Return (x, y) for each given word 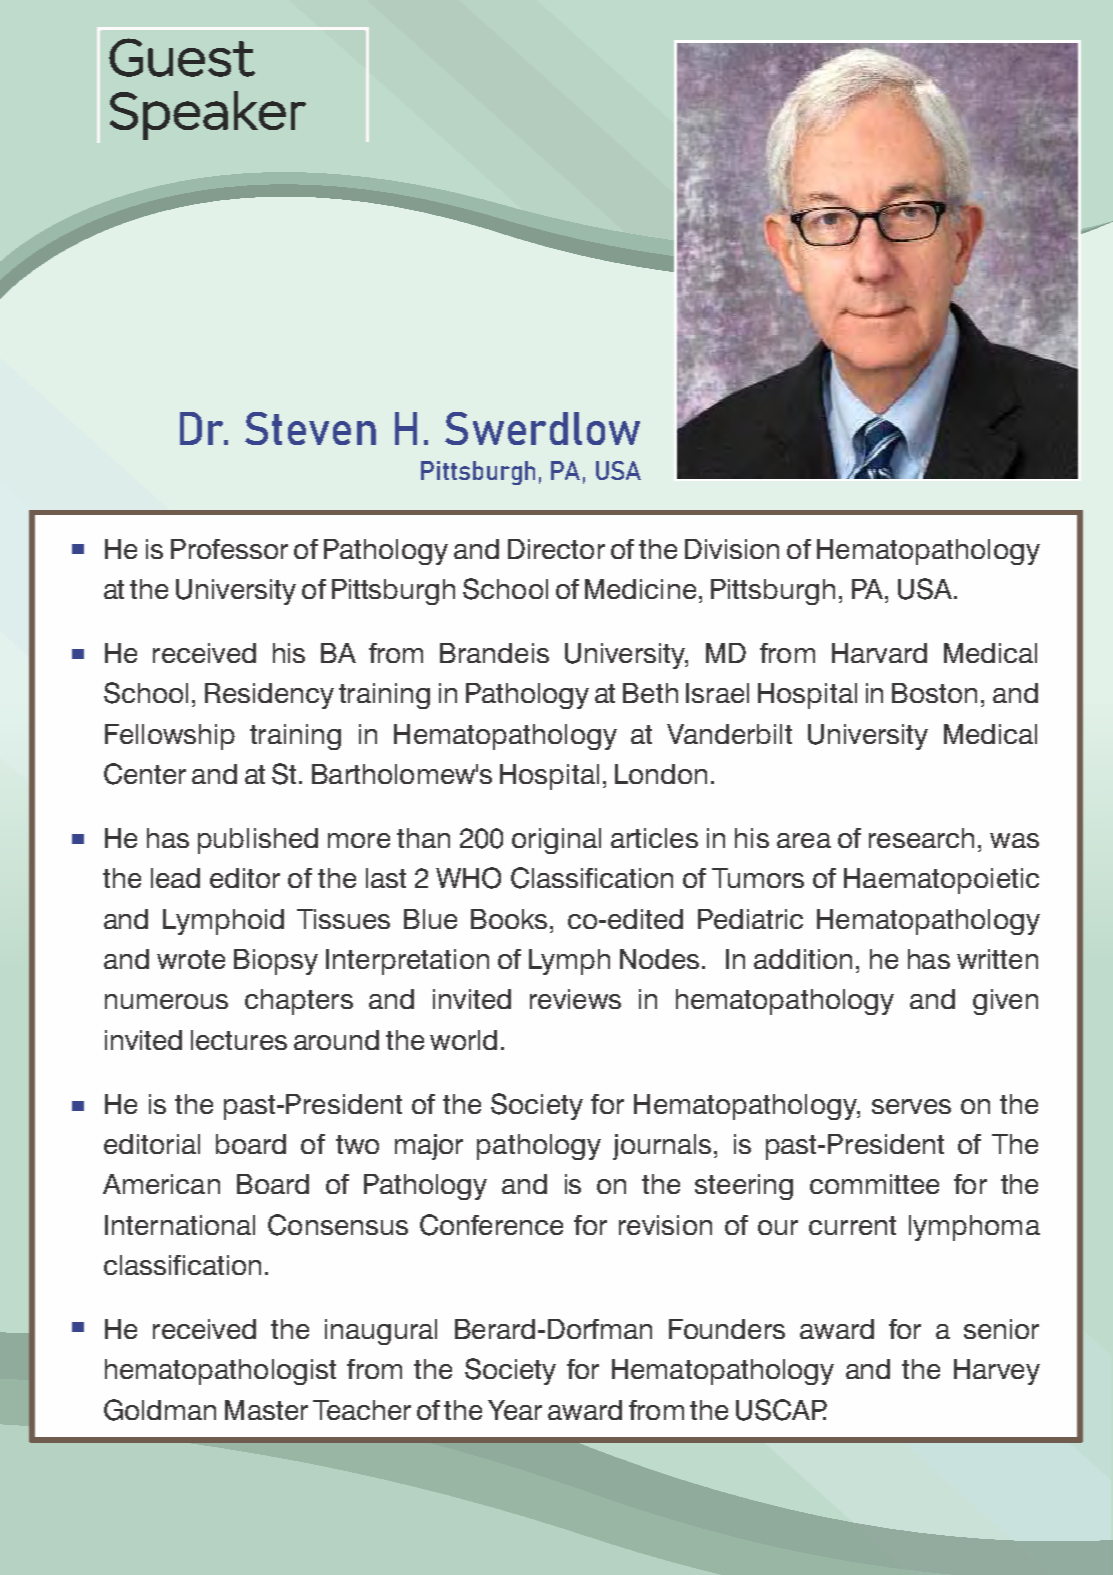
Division (732, 549)
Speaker (208, 115)
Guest (182, 57)
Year (515, 1410)
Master (266, 1410)
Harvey (997, 1372)
